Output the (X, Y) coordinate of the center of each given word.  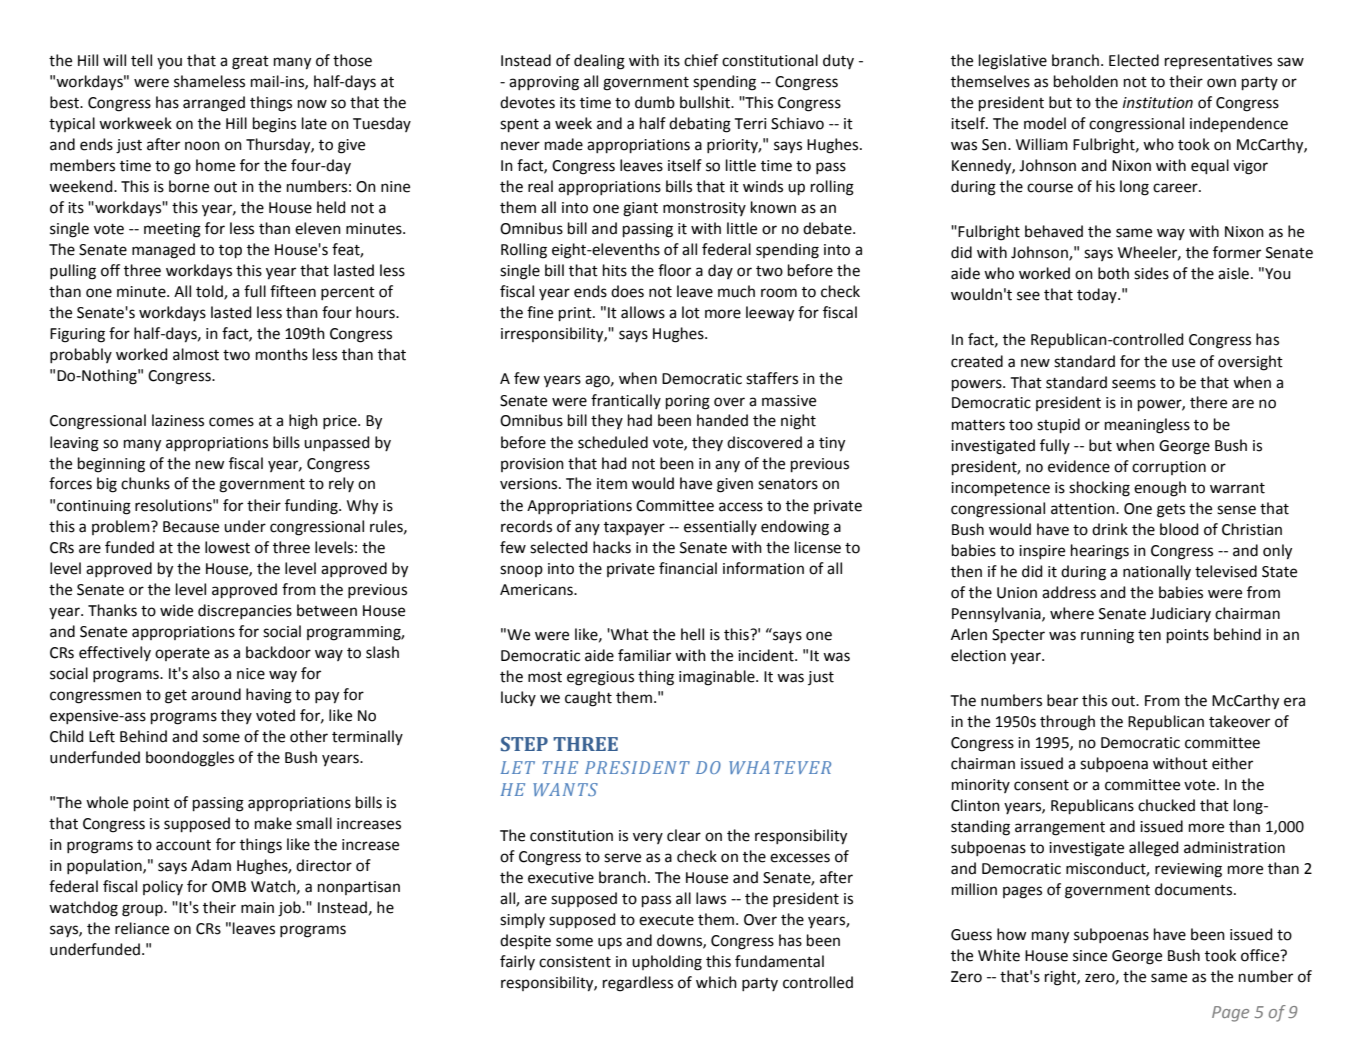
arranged (214, 104)
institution (1158, 103)
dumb (655, 102)
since (1090, 956)
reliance (142, 928)
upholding (667, 963)
